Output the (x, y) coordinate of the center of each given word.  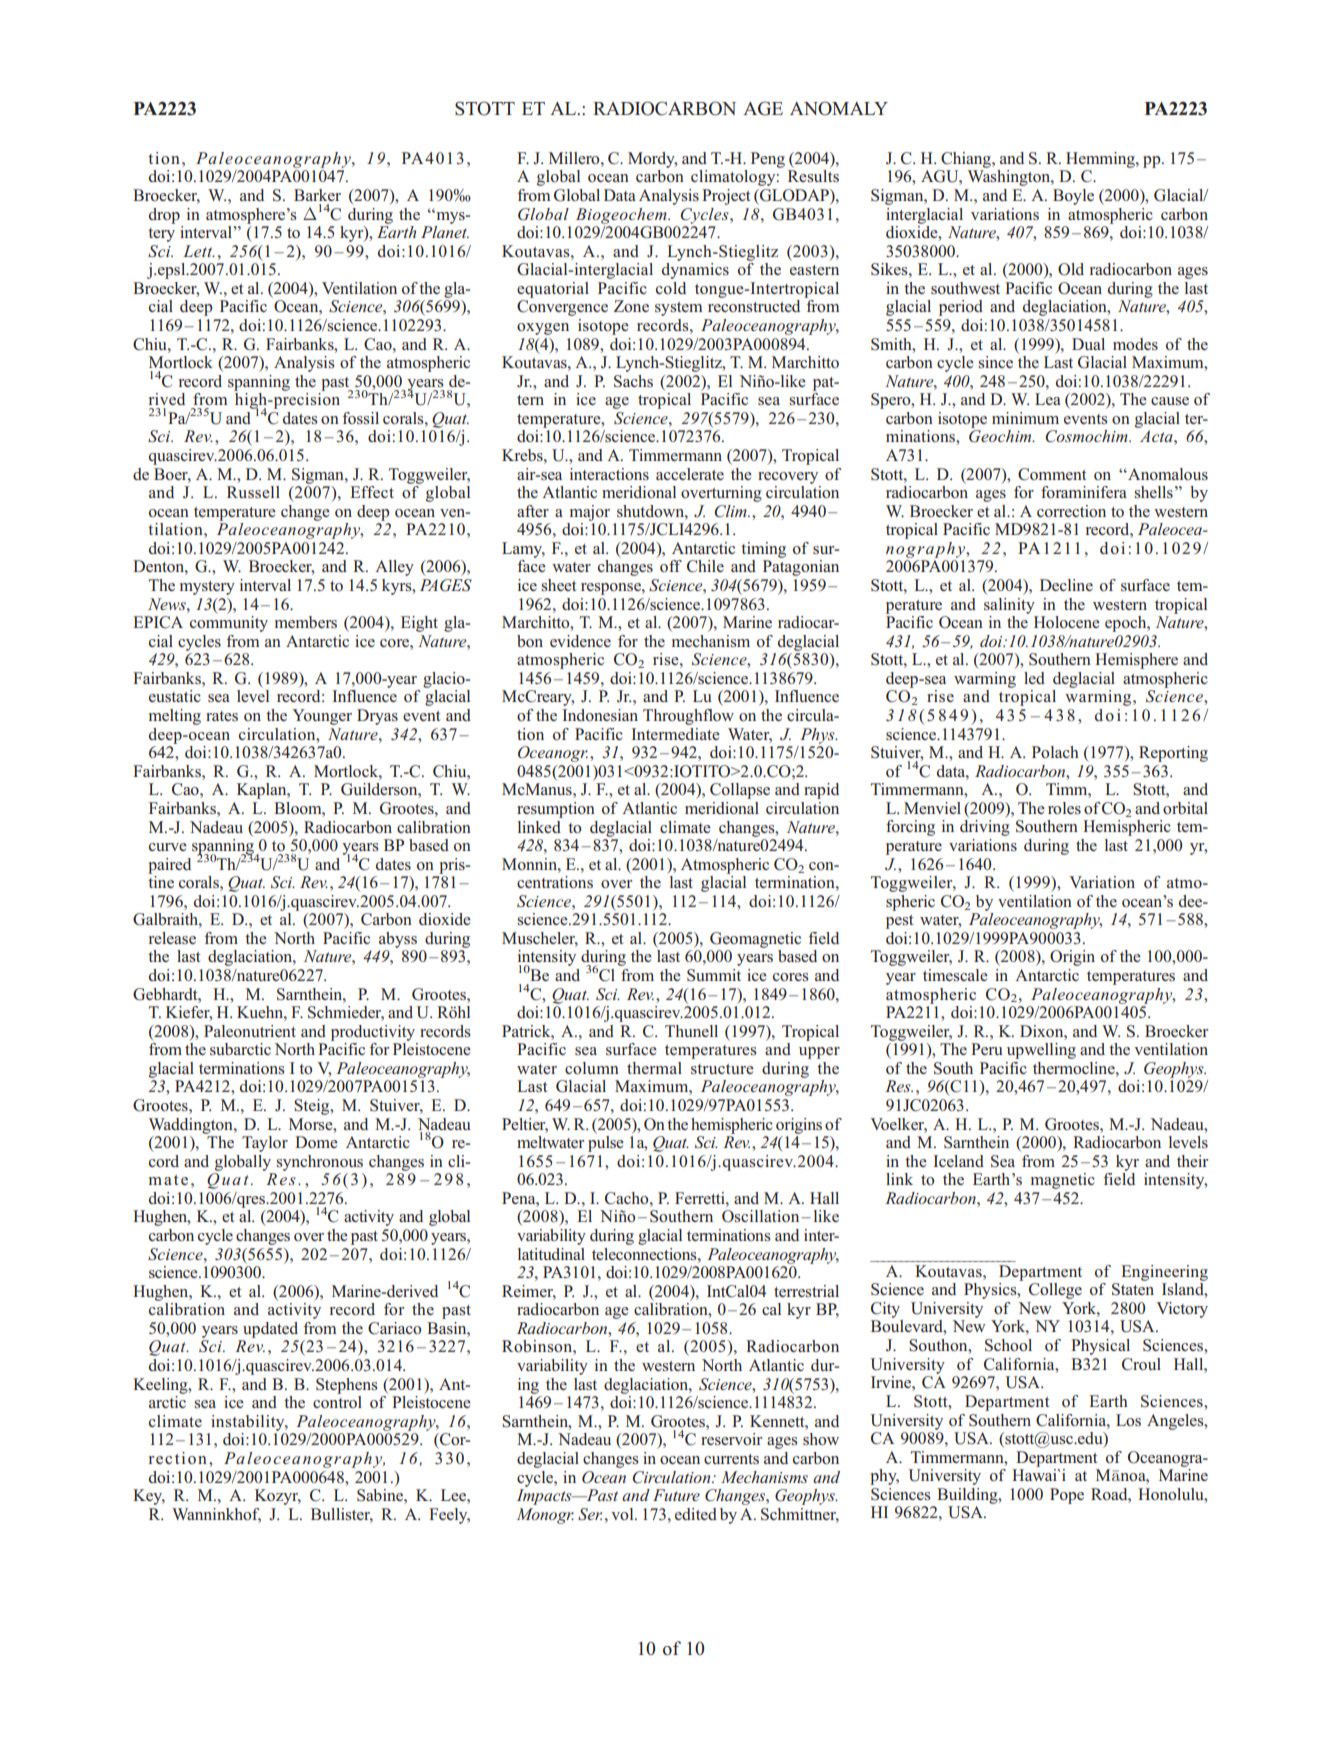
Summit (714, 975)
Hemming (1101, 160)
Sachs (633, 381)
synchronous (319, 1163)
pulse (606, 1144)
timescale (955, 975)
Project (726, 197)
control (337, 1402)
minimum (1025, 418)
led (1034, 678)
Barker (317, 195)
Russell (253, 492)
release (172, 938)
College (1055, 1291)
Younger (322, 717)
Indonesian (600, 715)
